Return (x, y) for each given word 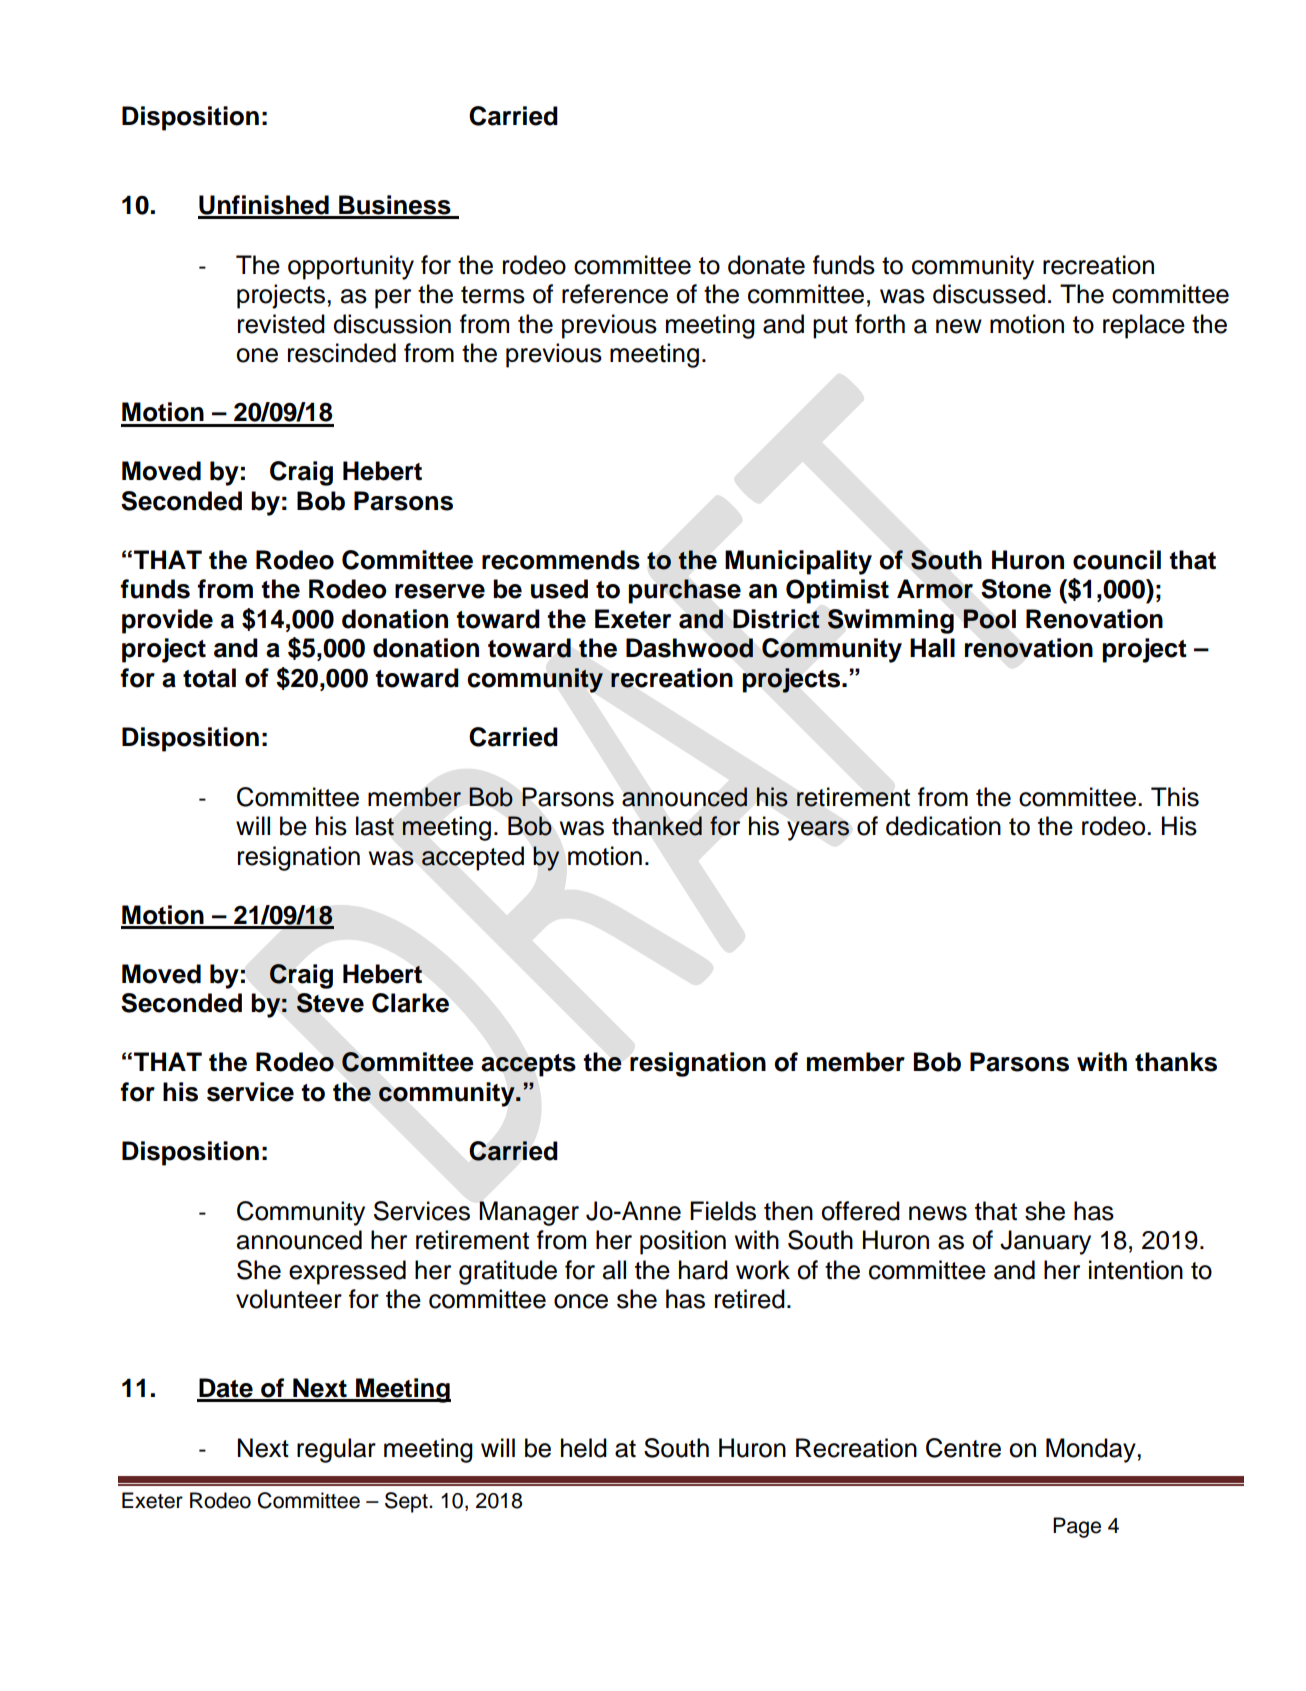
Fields (723, 1211)
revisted (281, 324)
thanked (657, 826)
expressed (347, 1272)
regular (336, 1450)
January (1045, 1242)
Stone (1016, 589)
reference (615, 294)
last (375, 826)
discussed (989, 294)
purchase (685, 591)
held (584, 1448)
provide (167, 621)
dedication (943, 826)
